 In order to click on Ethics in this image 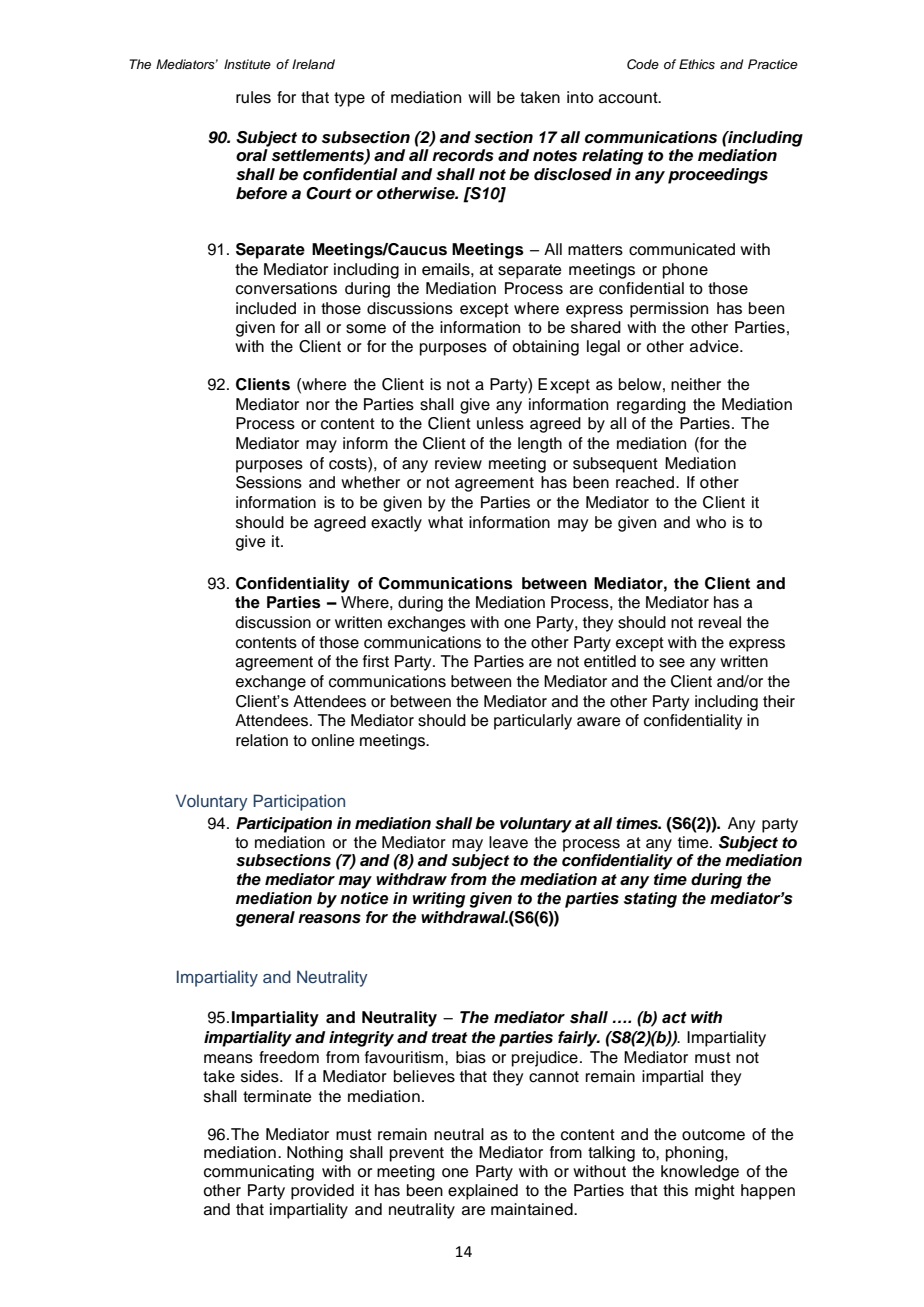, I will do `click(697, 64)`.
